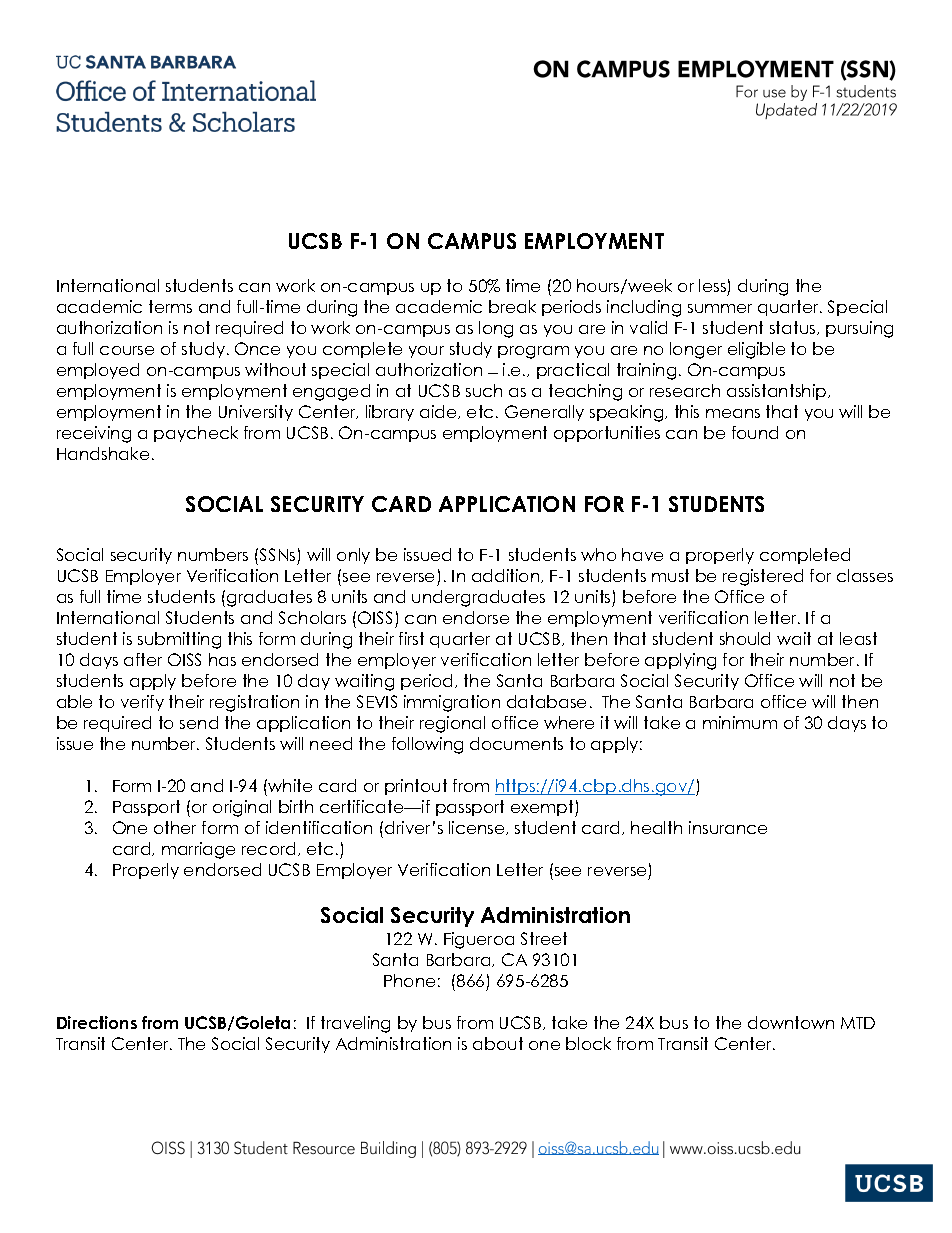 This page has height=1233, width=952. Describe the element at coordinates (97, 1022) in the page. I see `Directions` at that location.
